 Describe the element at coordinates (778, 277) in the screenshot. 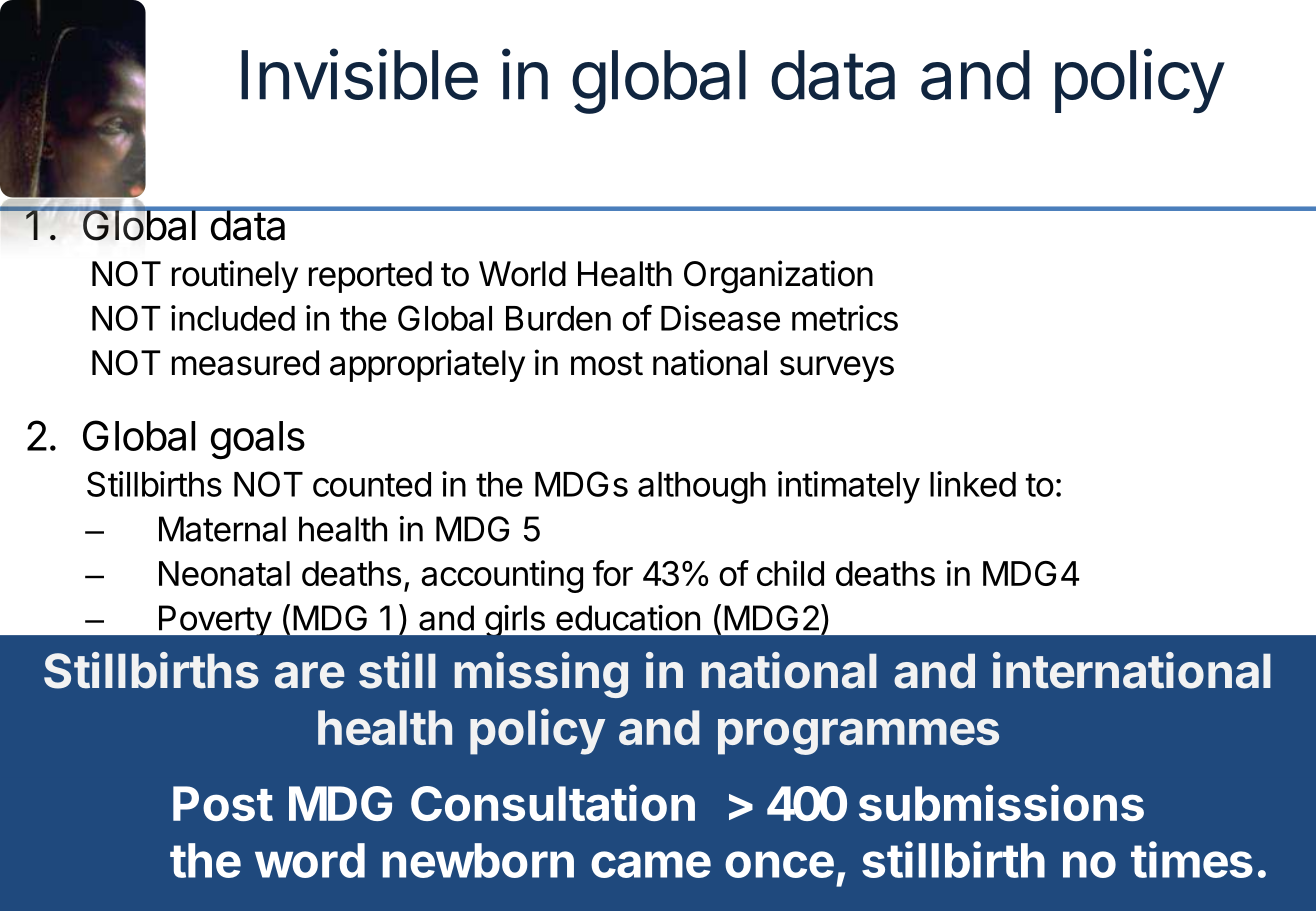

I see `Organization` at that location.
